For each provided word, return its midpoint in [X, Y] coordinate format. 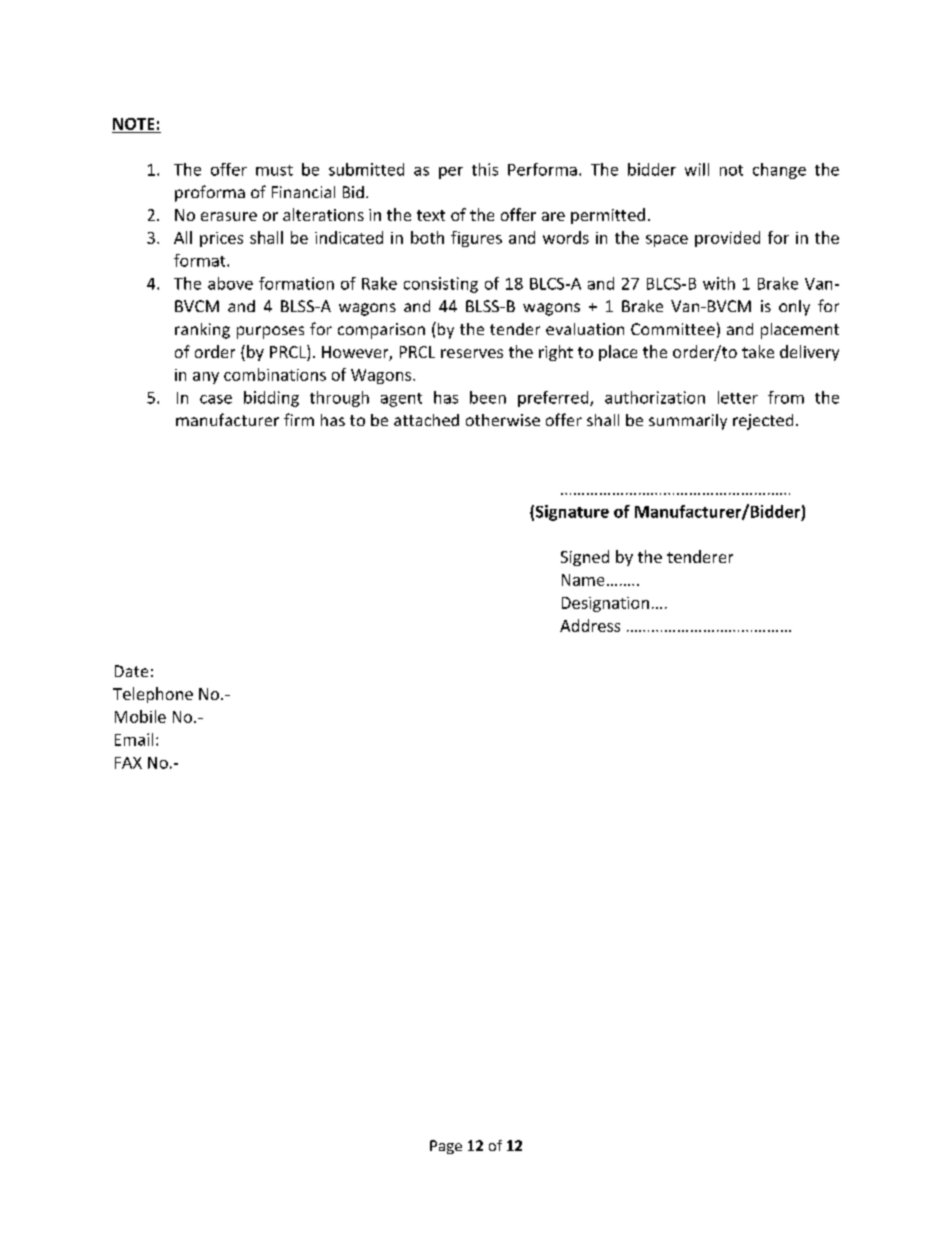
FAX [128, 763]
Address [590, 625]
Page [446, 1147]
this [485, 169]
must [274, 170]
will [697, 169]
